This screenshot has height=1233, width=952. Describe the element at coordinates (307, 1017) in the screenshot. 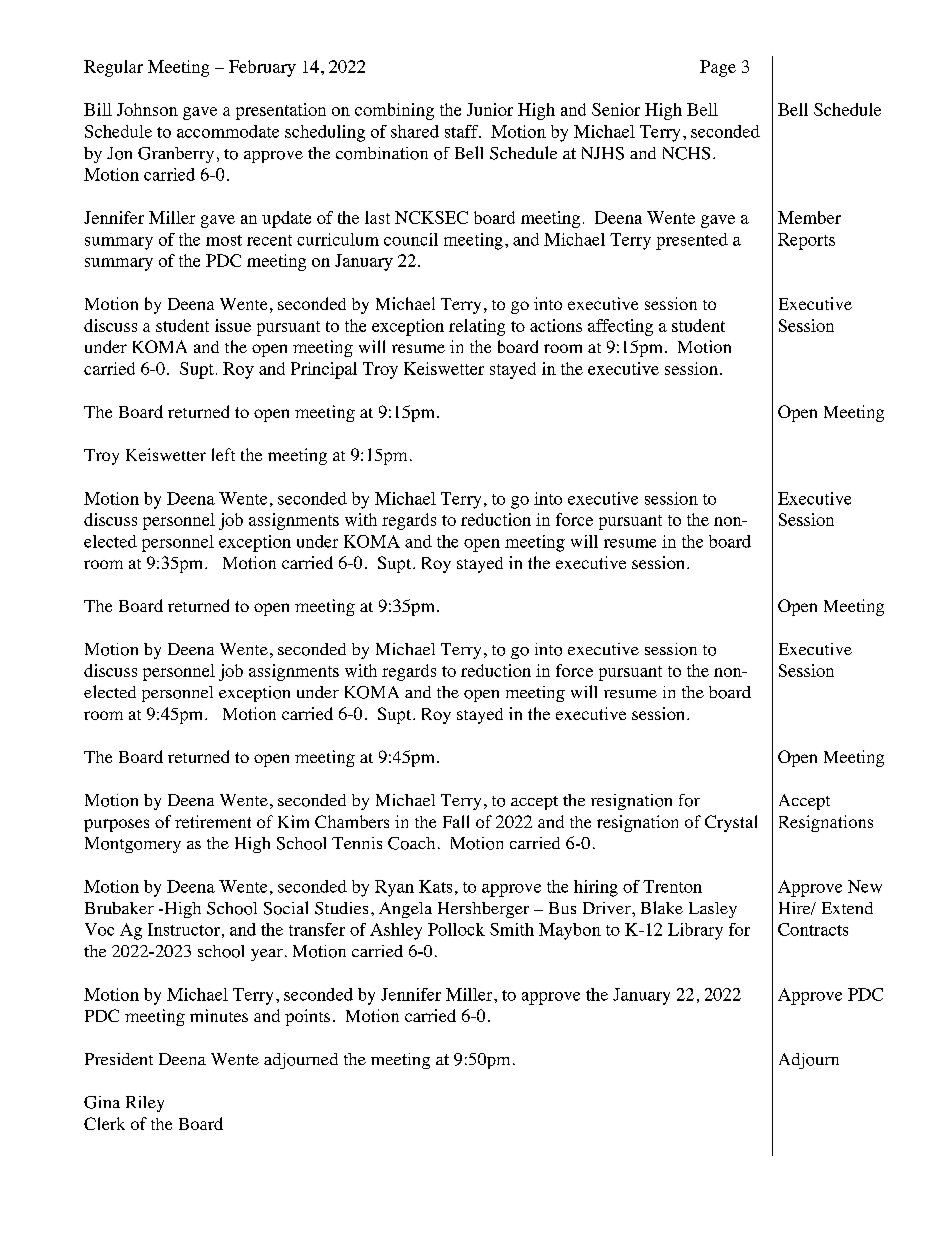

I see `points` at that location.
